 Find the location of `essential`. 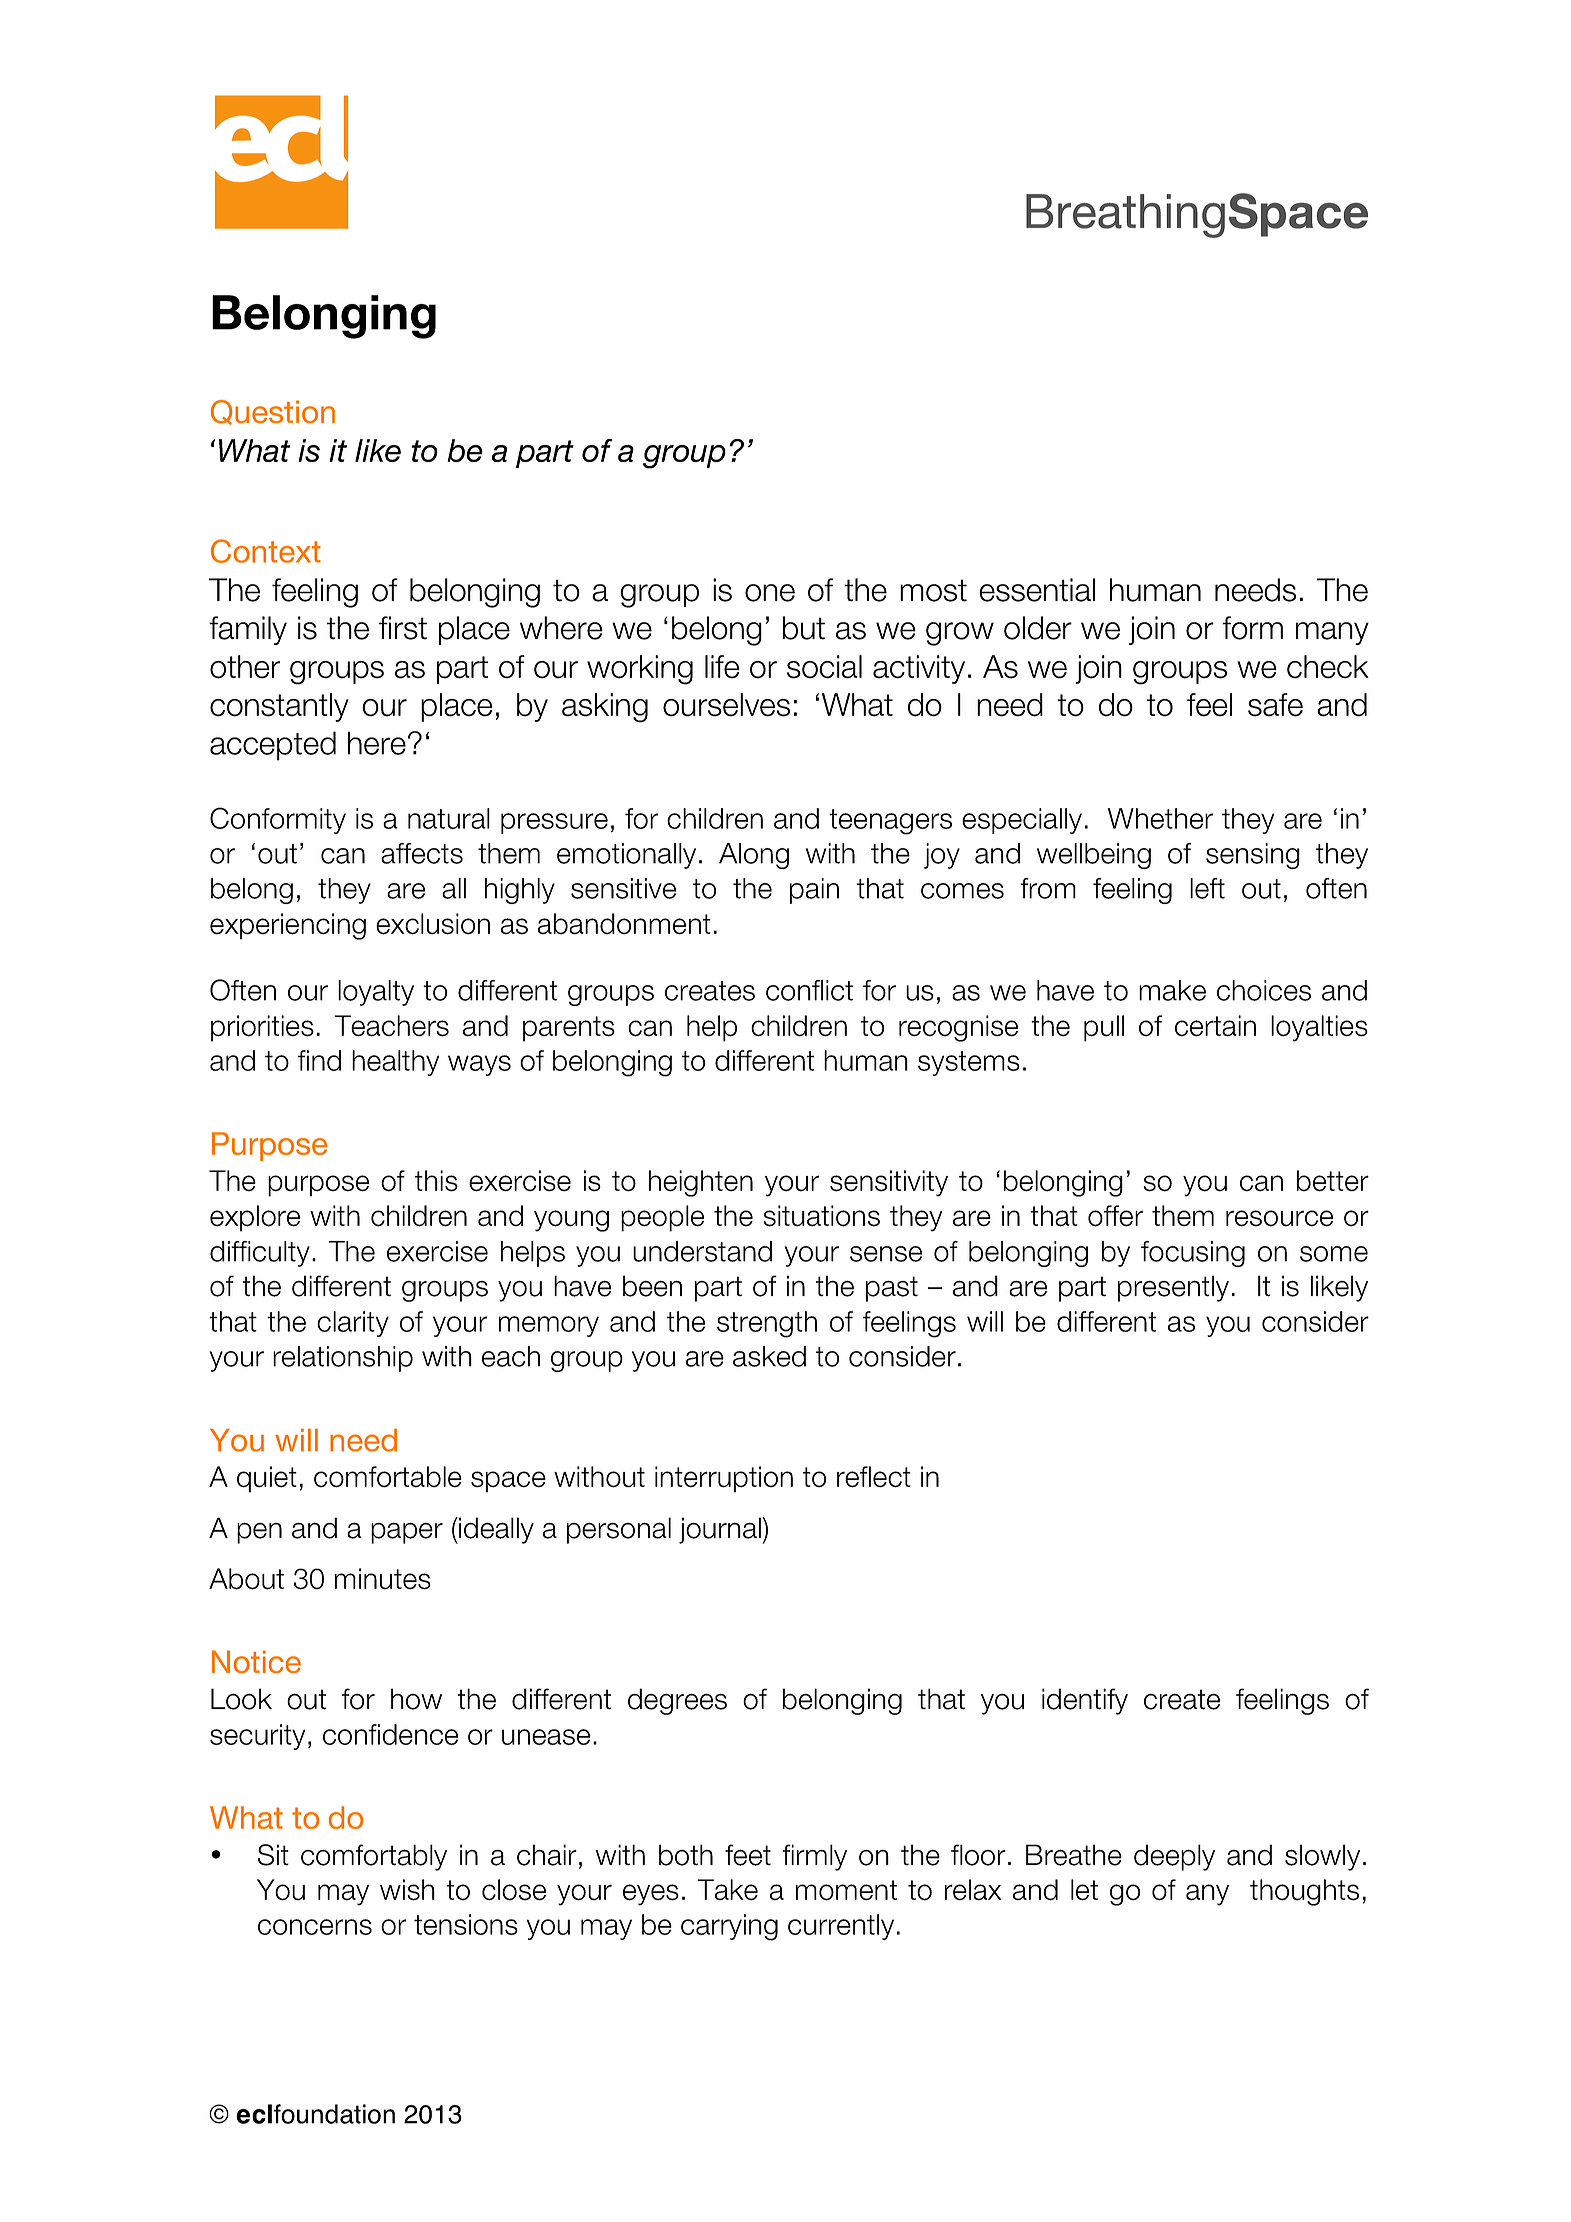

essential is located at coordinates (1037, 590).
